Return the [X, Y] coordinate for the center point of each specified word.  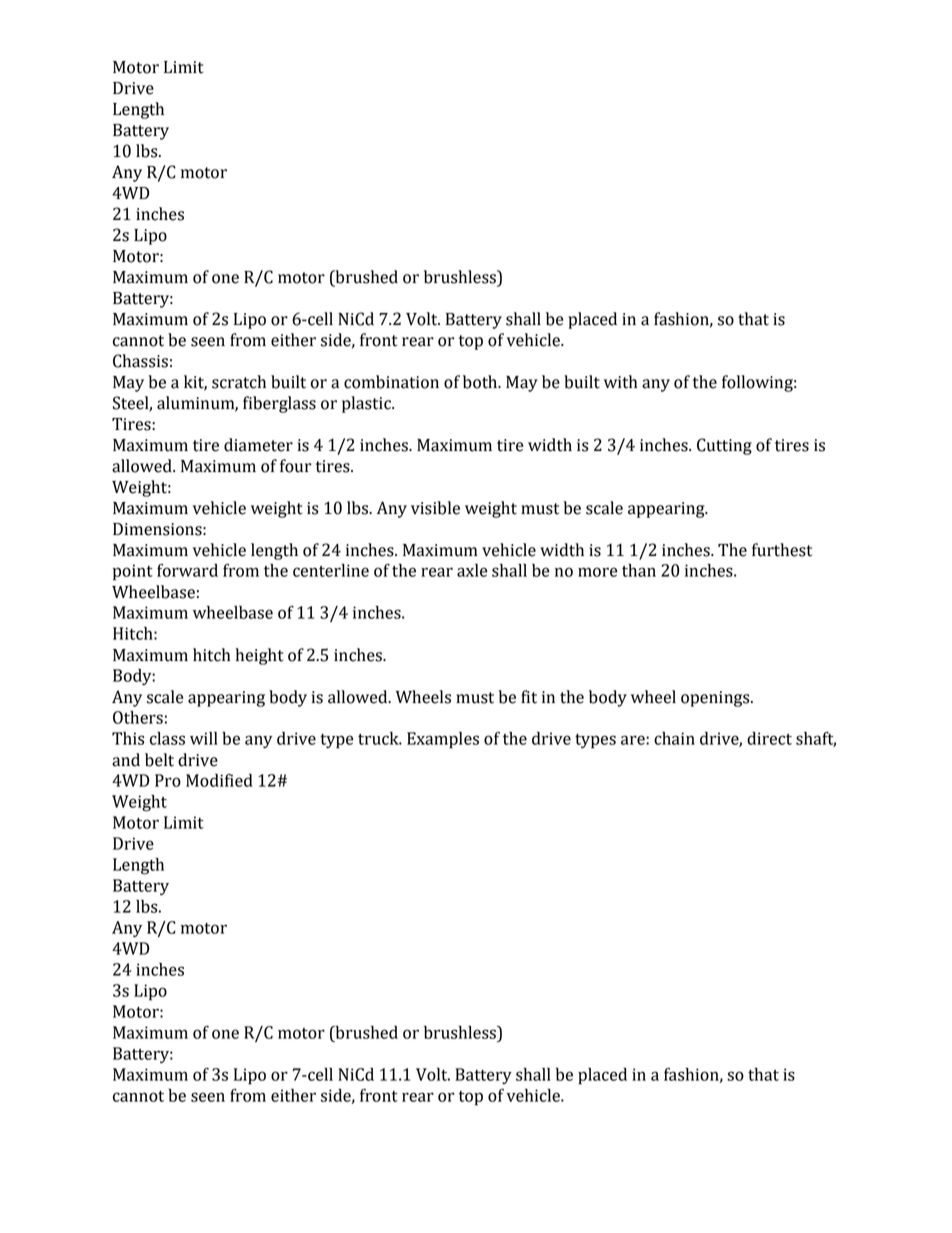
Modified [219, 780]
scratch [239, 382]
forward [187, 570]
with [620, 382]
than [639, 570]
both [481, 382]
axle [472, 570]
